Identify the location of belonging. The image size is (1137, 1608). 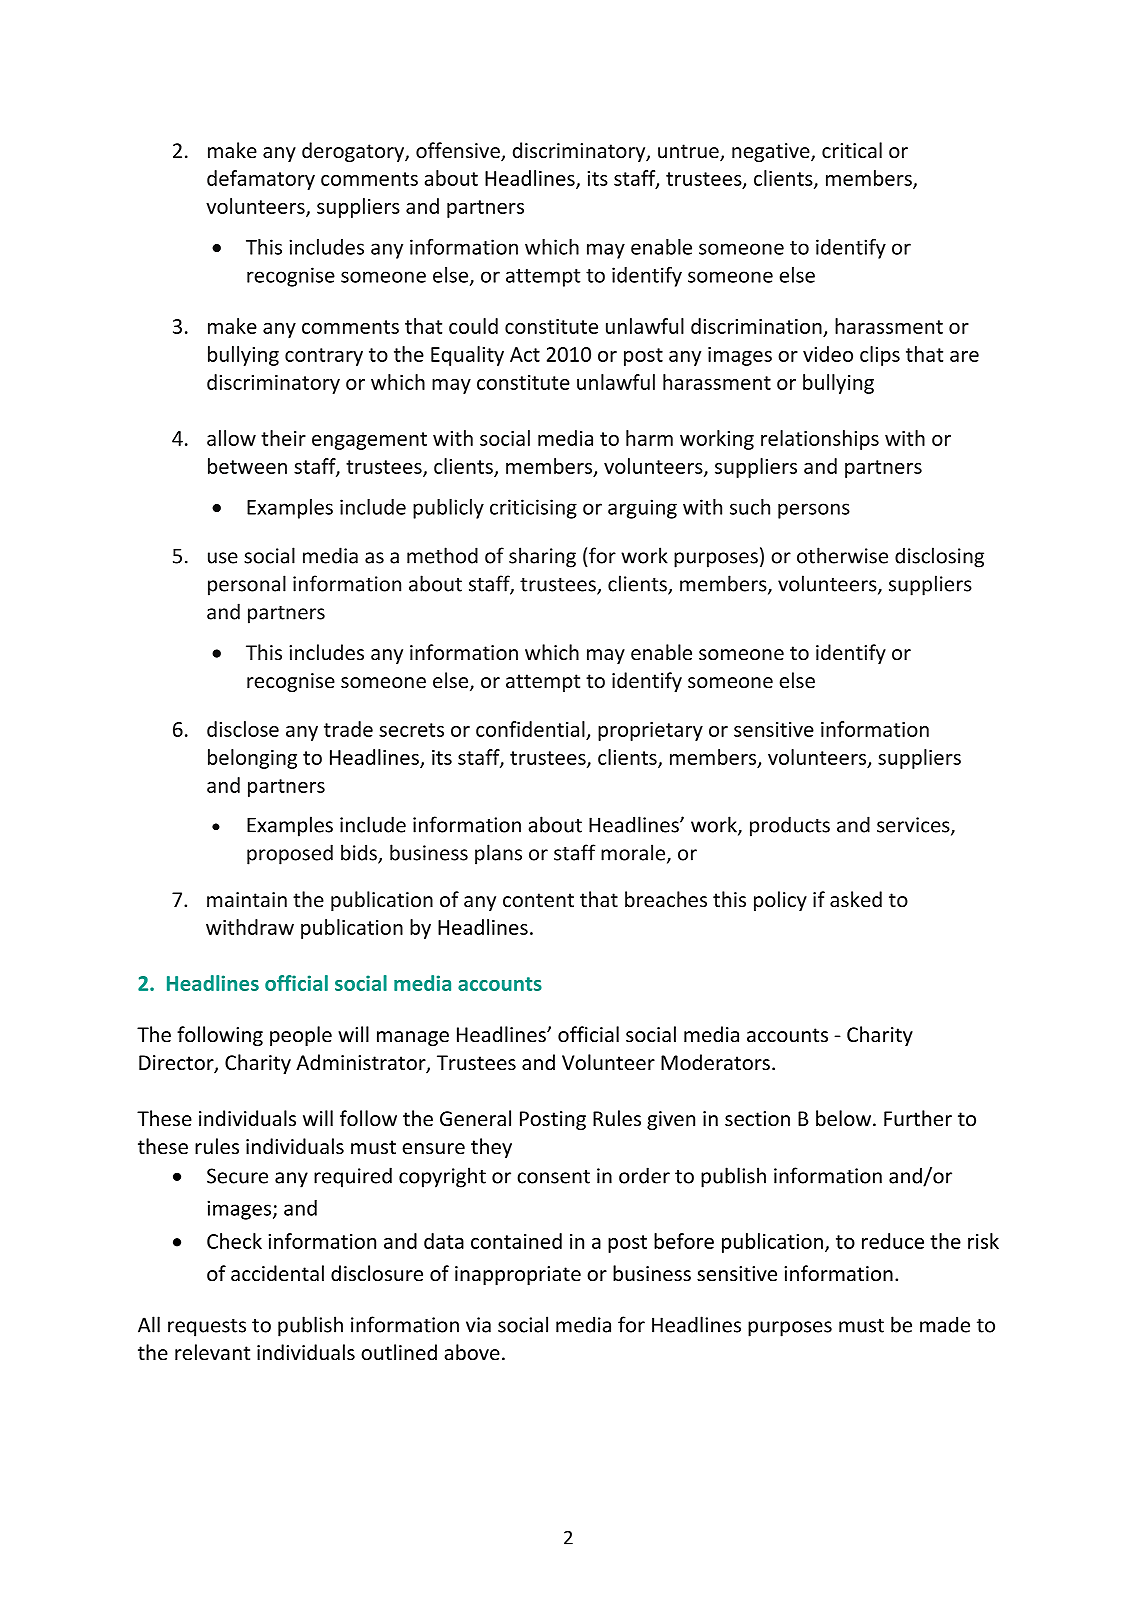
(252, 759).
